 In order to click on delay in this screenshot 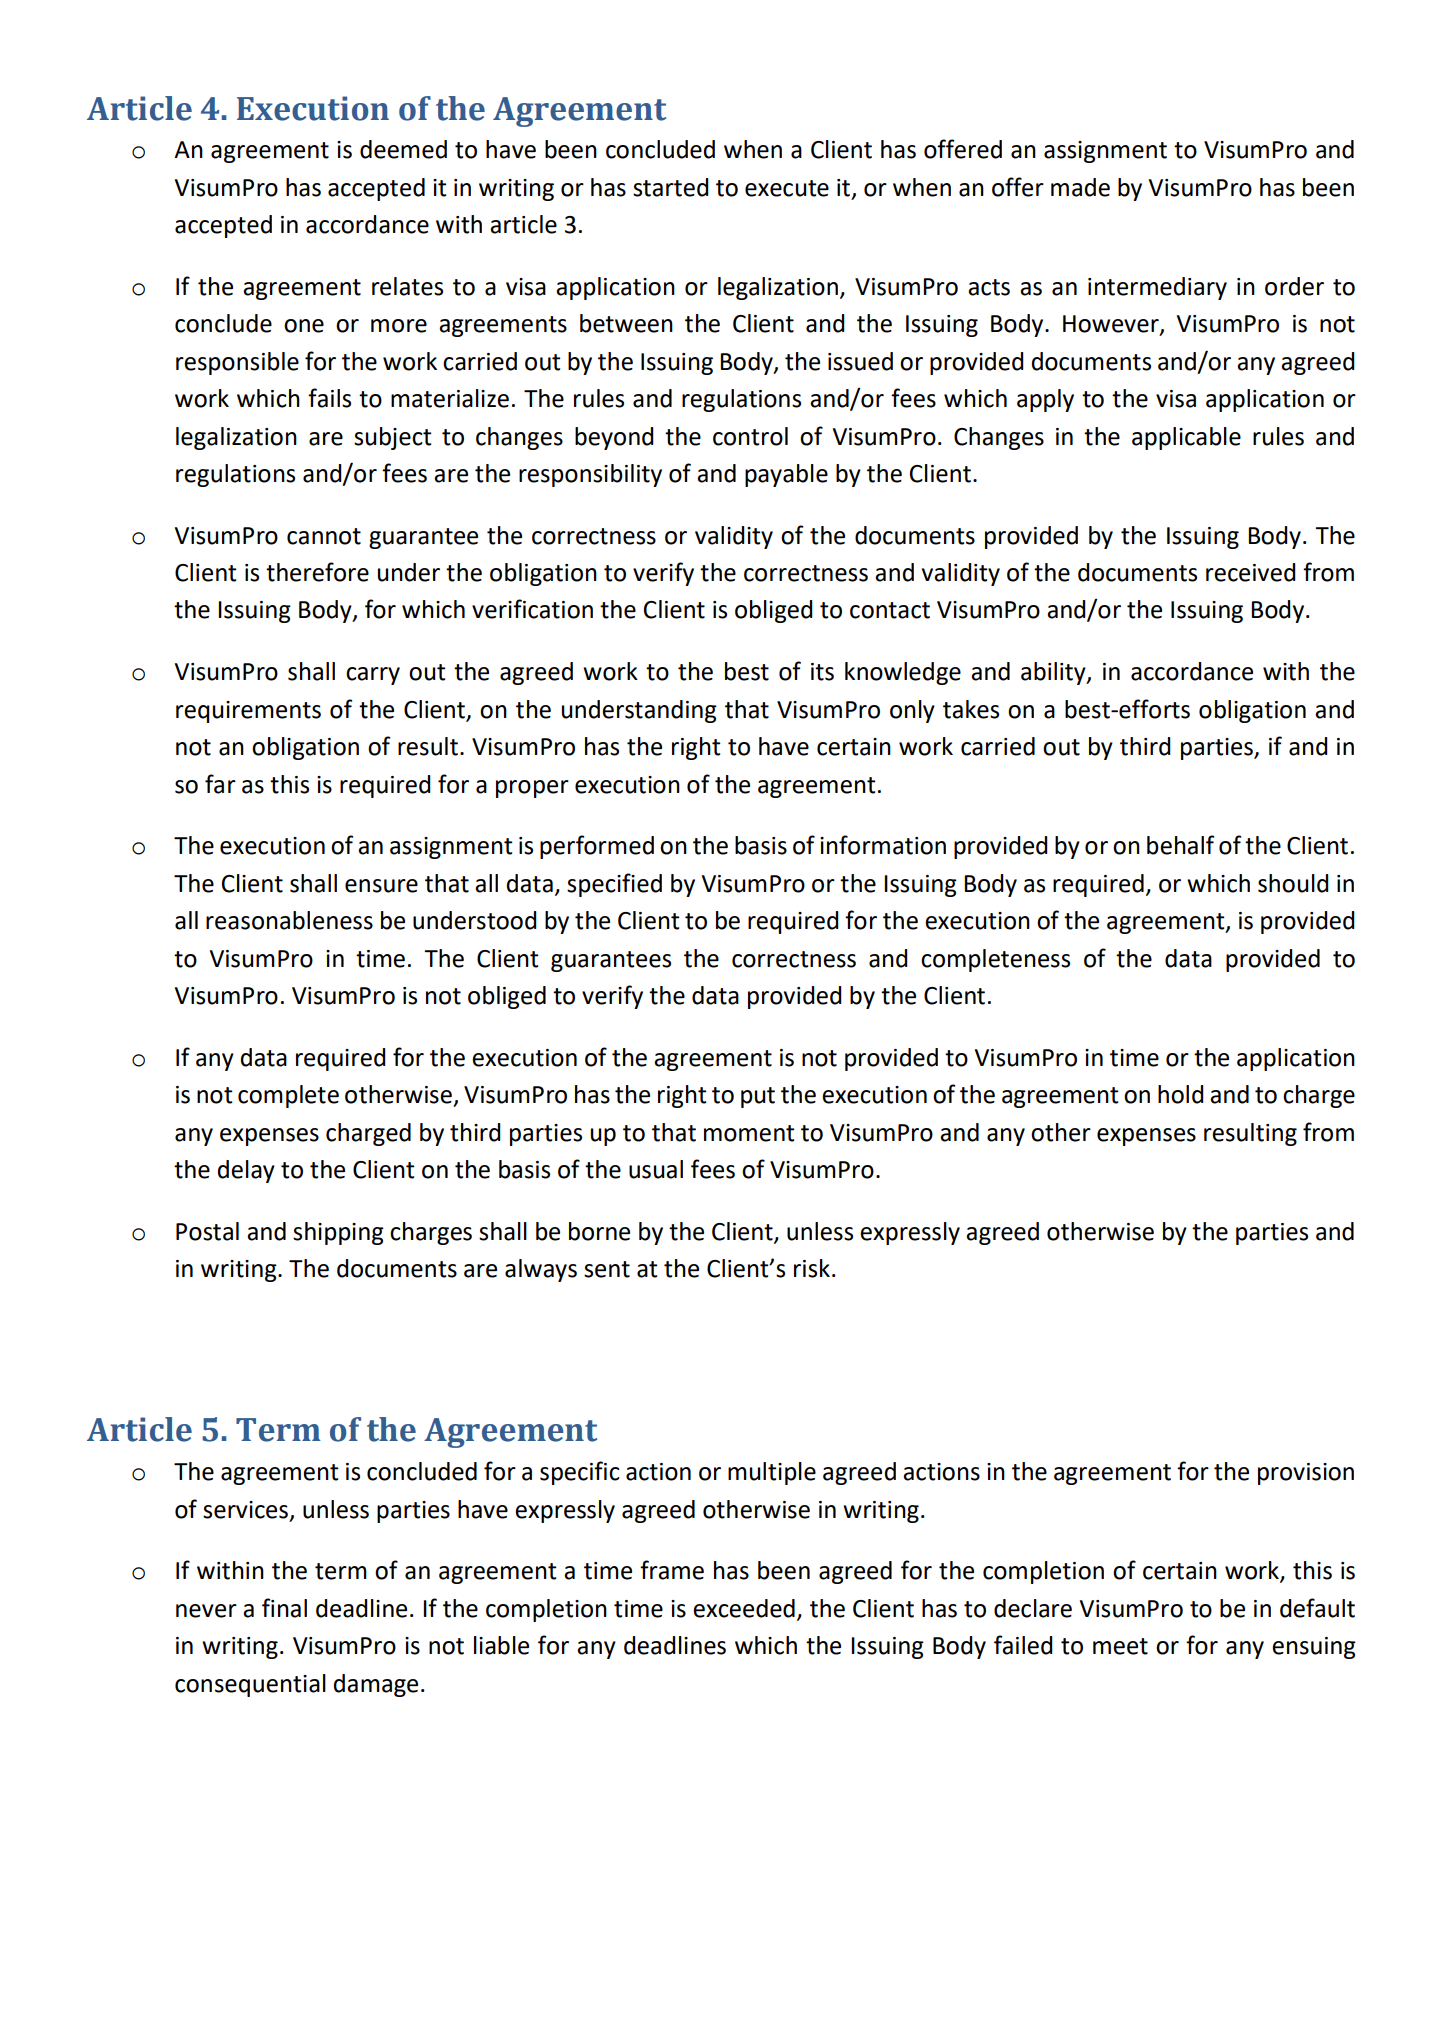, I will do `click(246, 1171)`.
